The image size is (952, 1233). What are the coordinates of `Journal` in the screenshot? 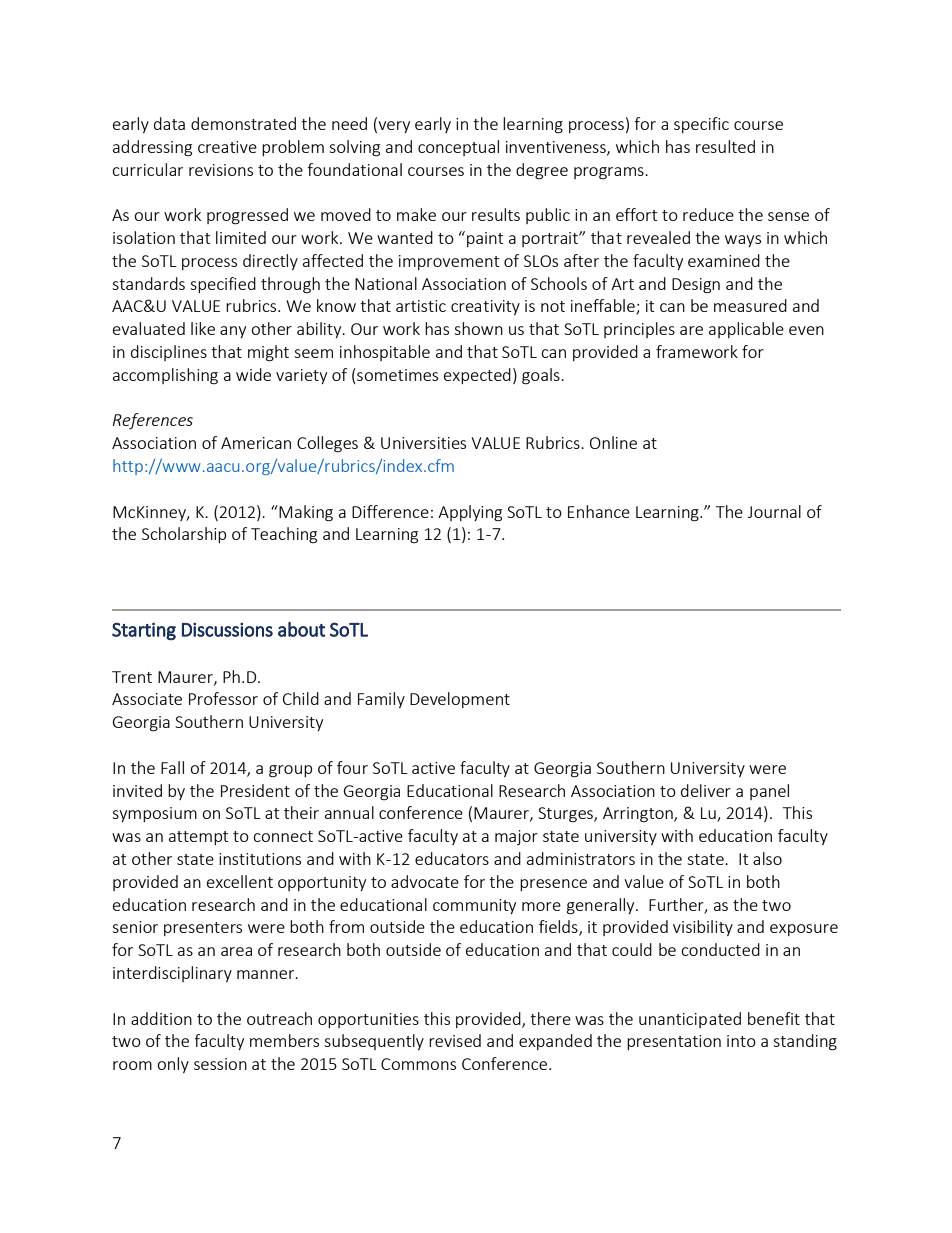 It's located at (774, 511).
